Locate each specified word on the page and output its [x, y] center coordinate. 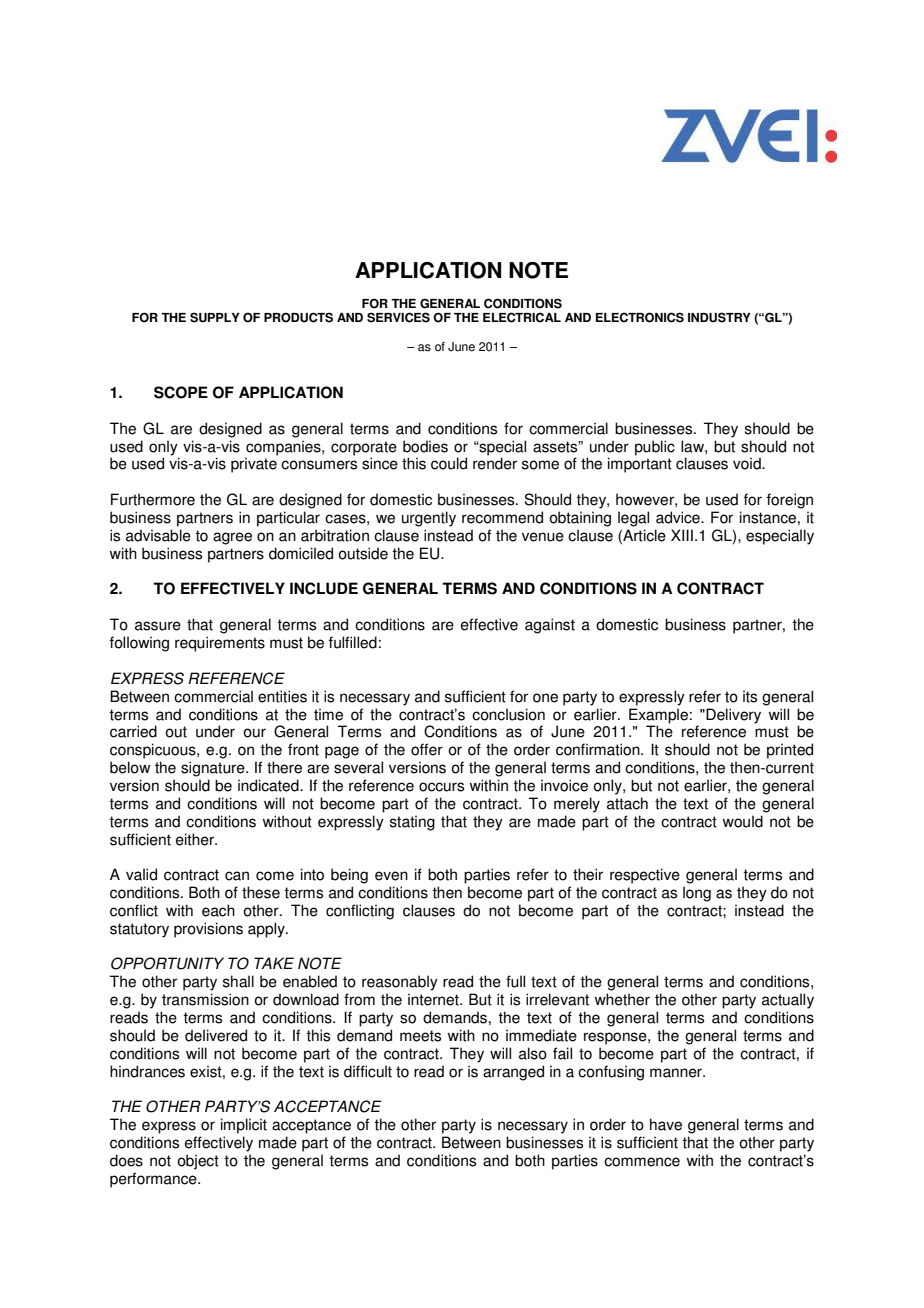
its [750, 696]
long [697, 894]
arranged [513, 1073]
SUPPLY [215, 317]
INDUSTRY [719, 317]
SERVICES [398, 317]
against [550, 626]
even [391, 876]
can [237, 876]
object [198, 1162]
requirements [220, 644]
